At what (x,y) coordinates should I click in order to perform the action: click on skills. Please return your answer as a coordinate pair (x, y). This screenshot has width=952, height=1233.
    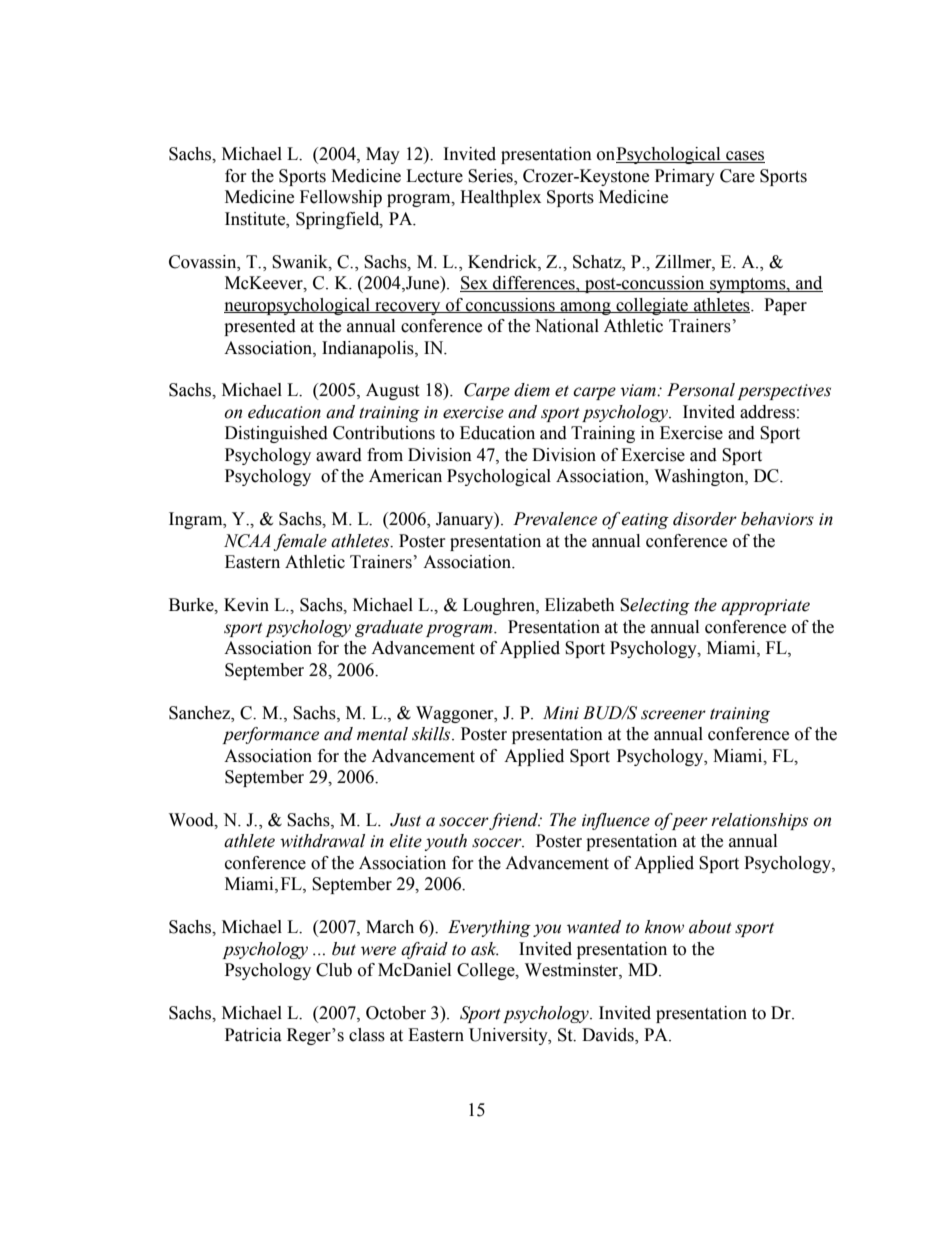
    Looking at the image, I should click on (432, 734).
